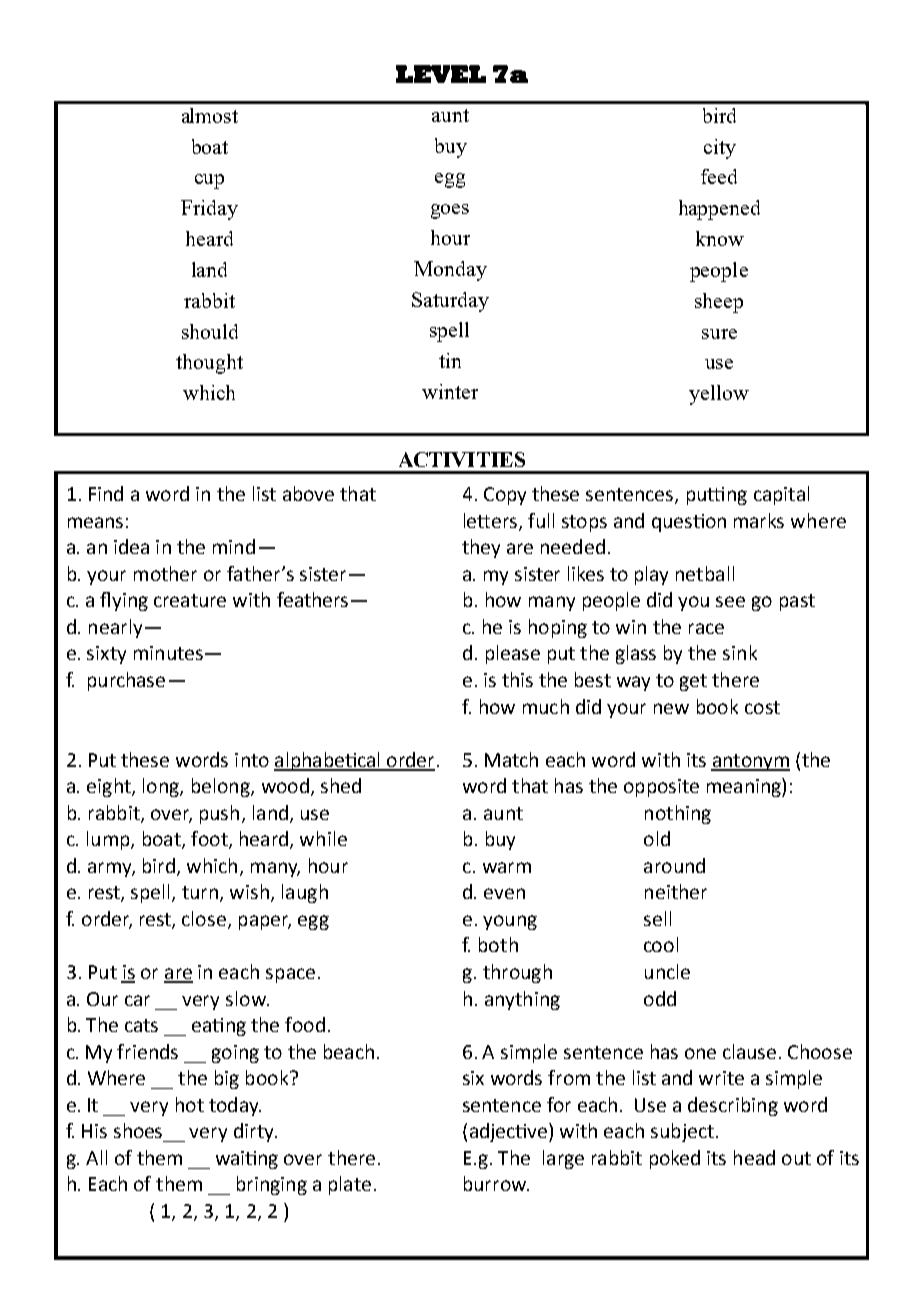 Image resolution: width=924 pixels, height=1308 pixels. Describe the element at coordinates (511, 759) in the screenshot. I see `Match` at that location.
